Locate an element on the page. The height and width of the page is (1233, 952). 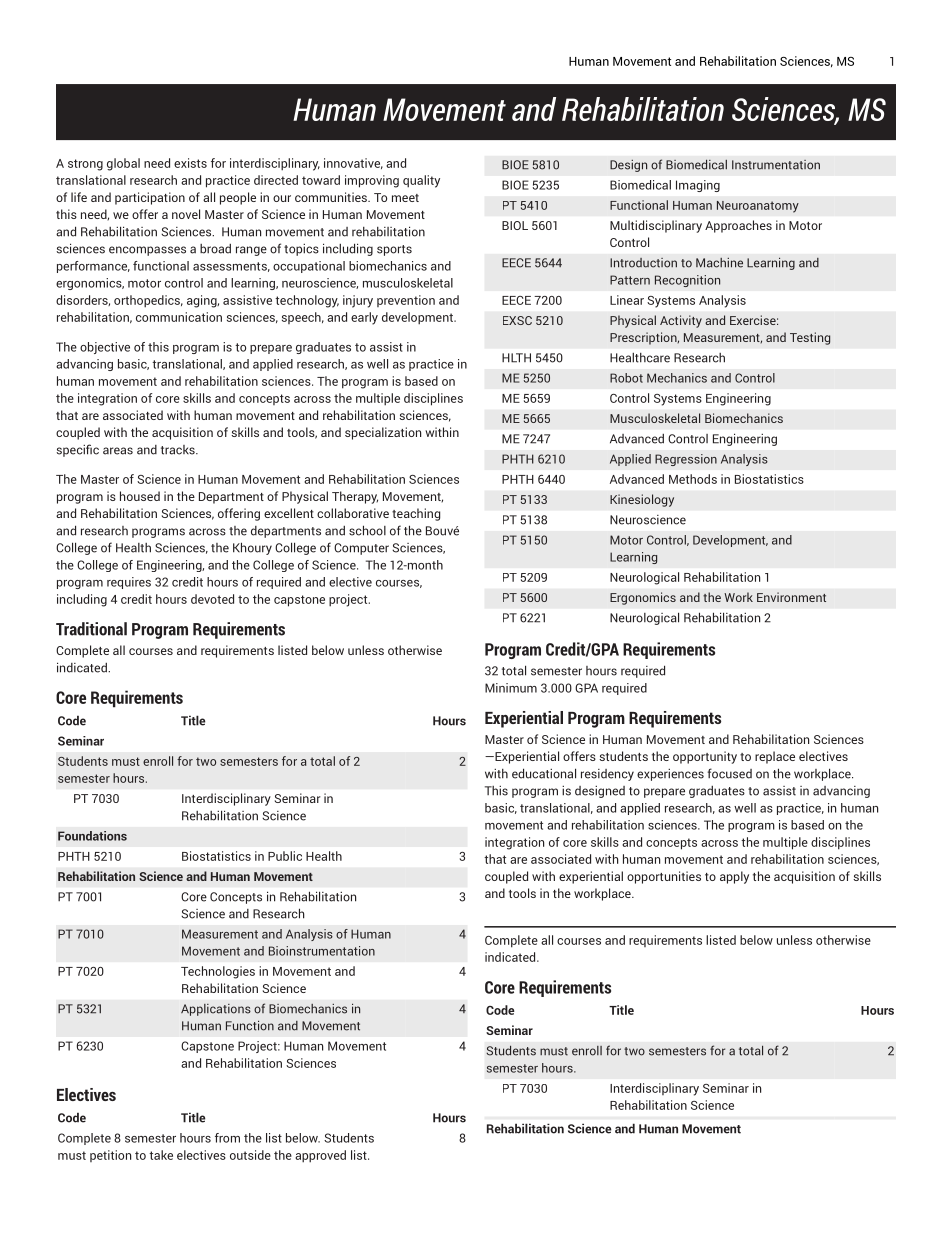
specialization is located at coordinates (383, 433).
